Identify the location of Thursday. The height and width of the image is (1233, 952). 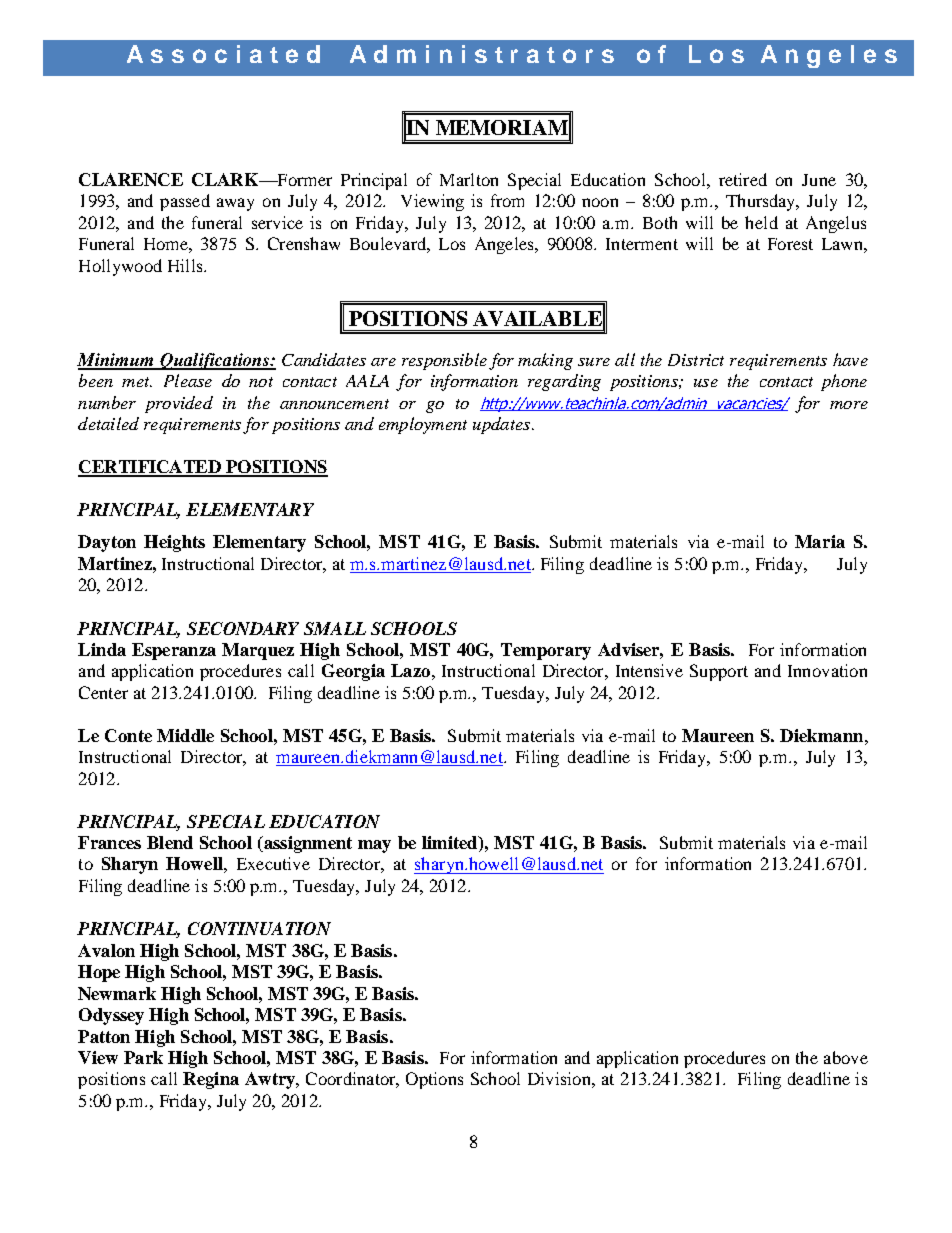
(762, 202).
